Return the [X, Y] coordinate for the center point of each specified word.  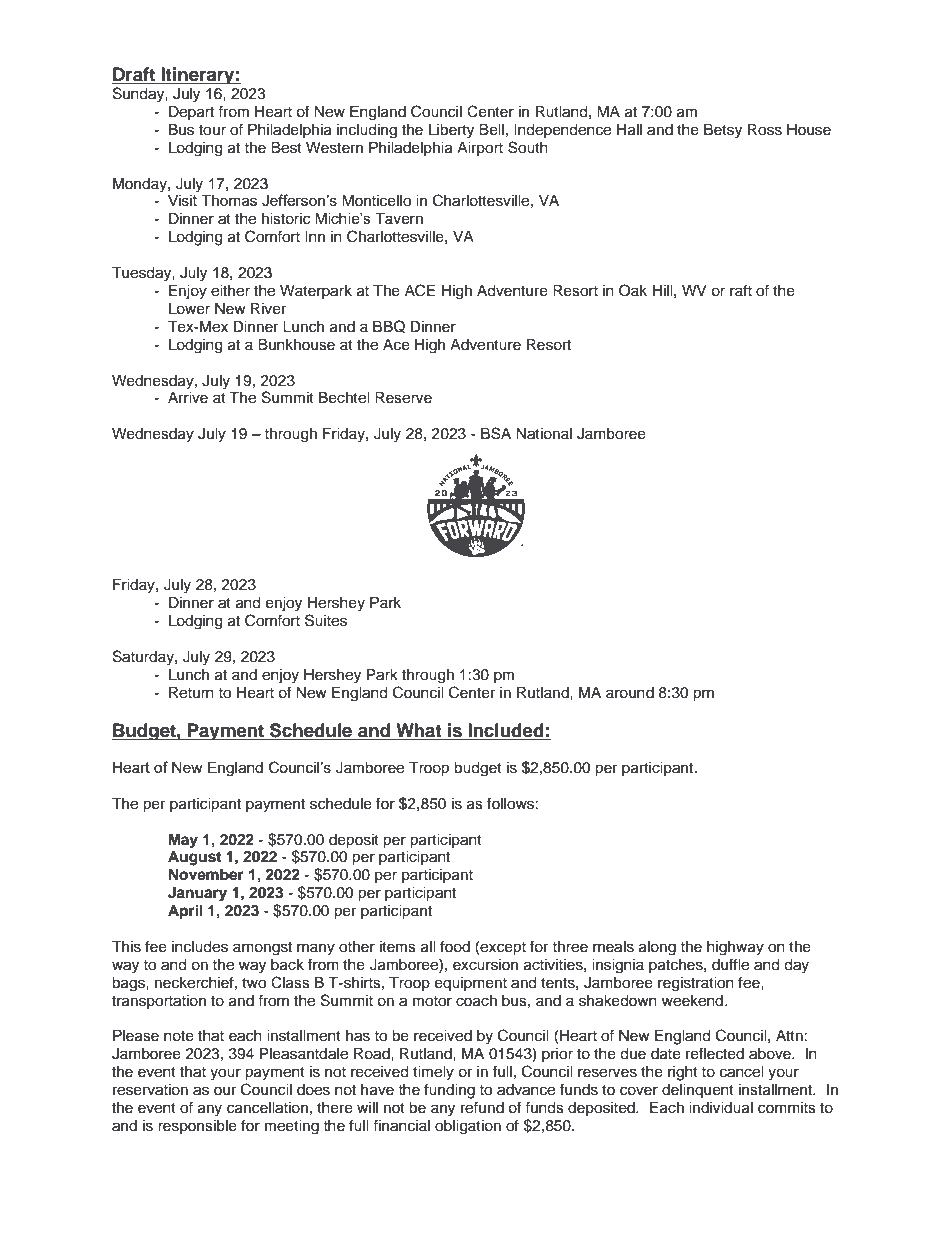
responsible [197, 1127]
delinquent [698, 1091]
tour [212, 130]
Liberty [451, 131]
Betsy [723, 131]
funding [449, 1091]
